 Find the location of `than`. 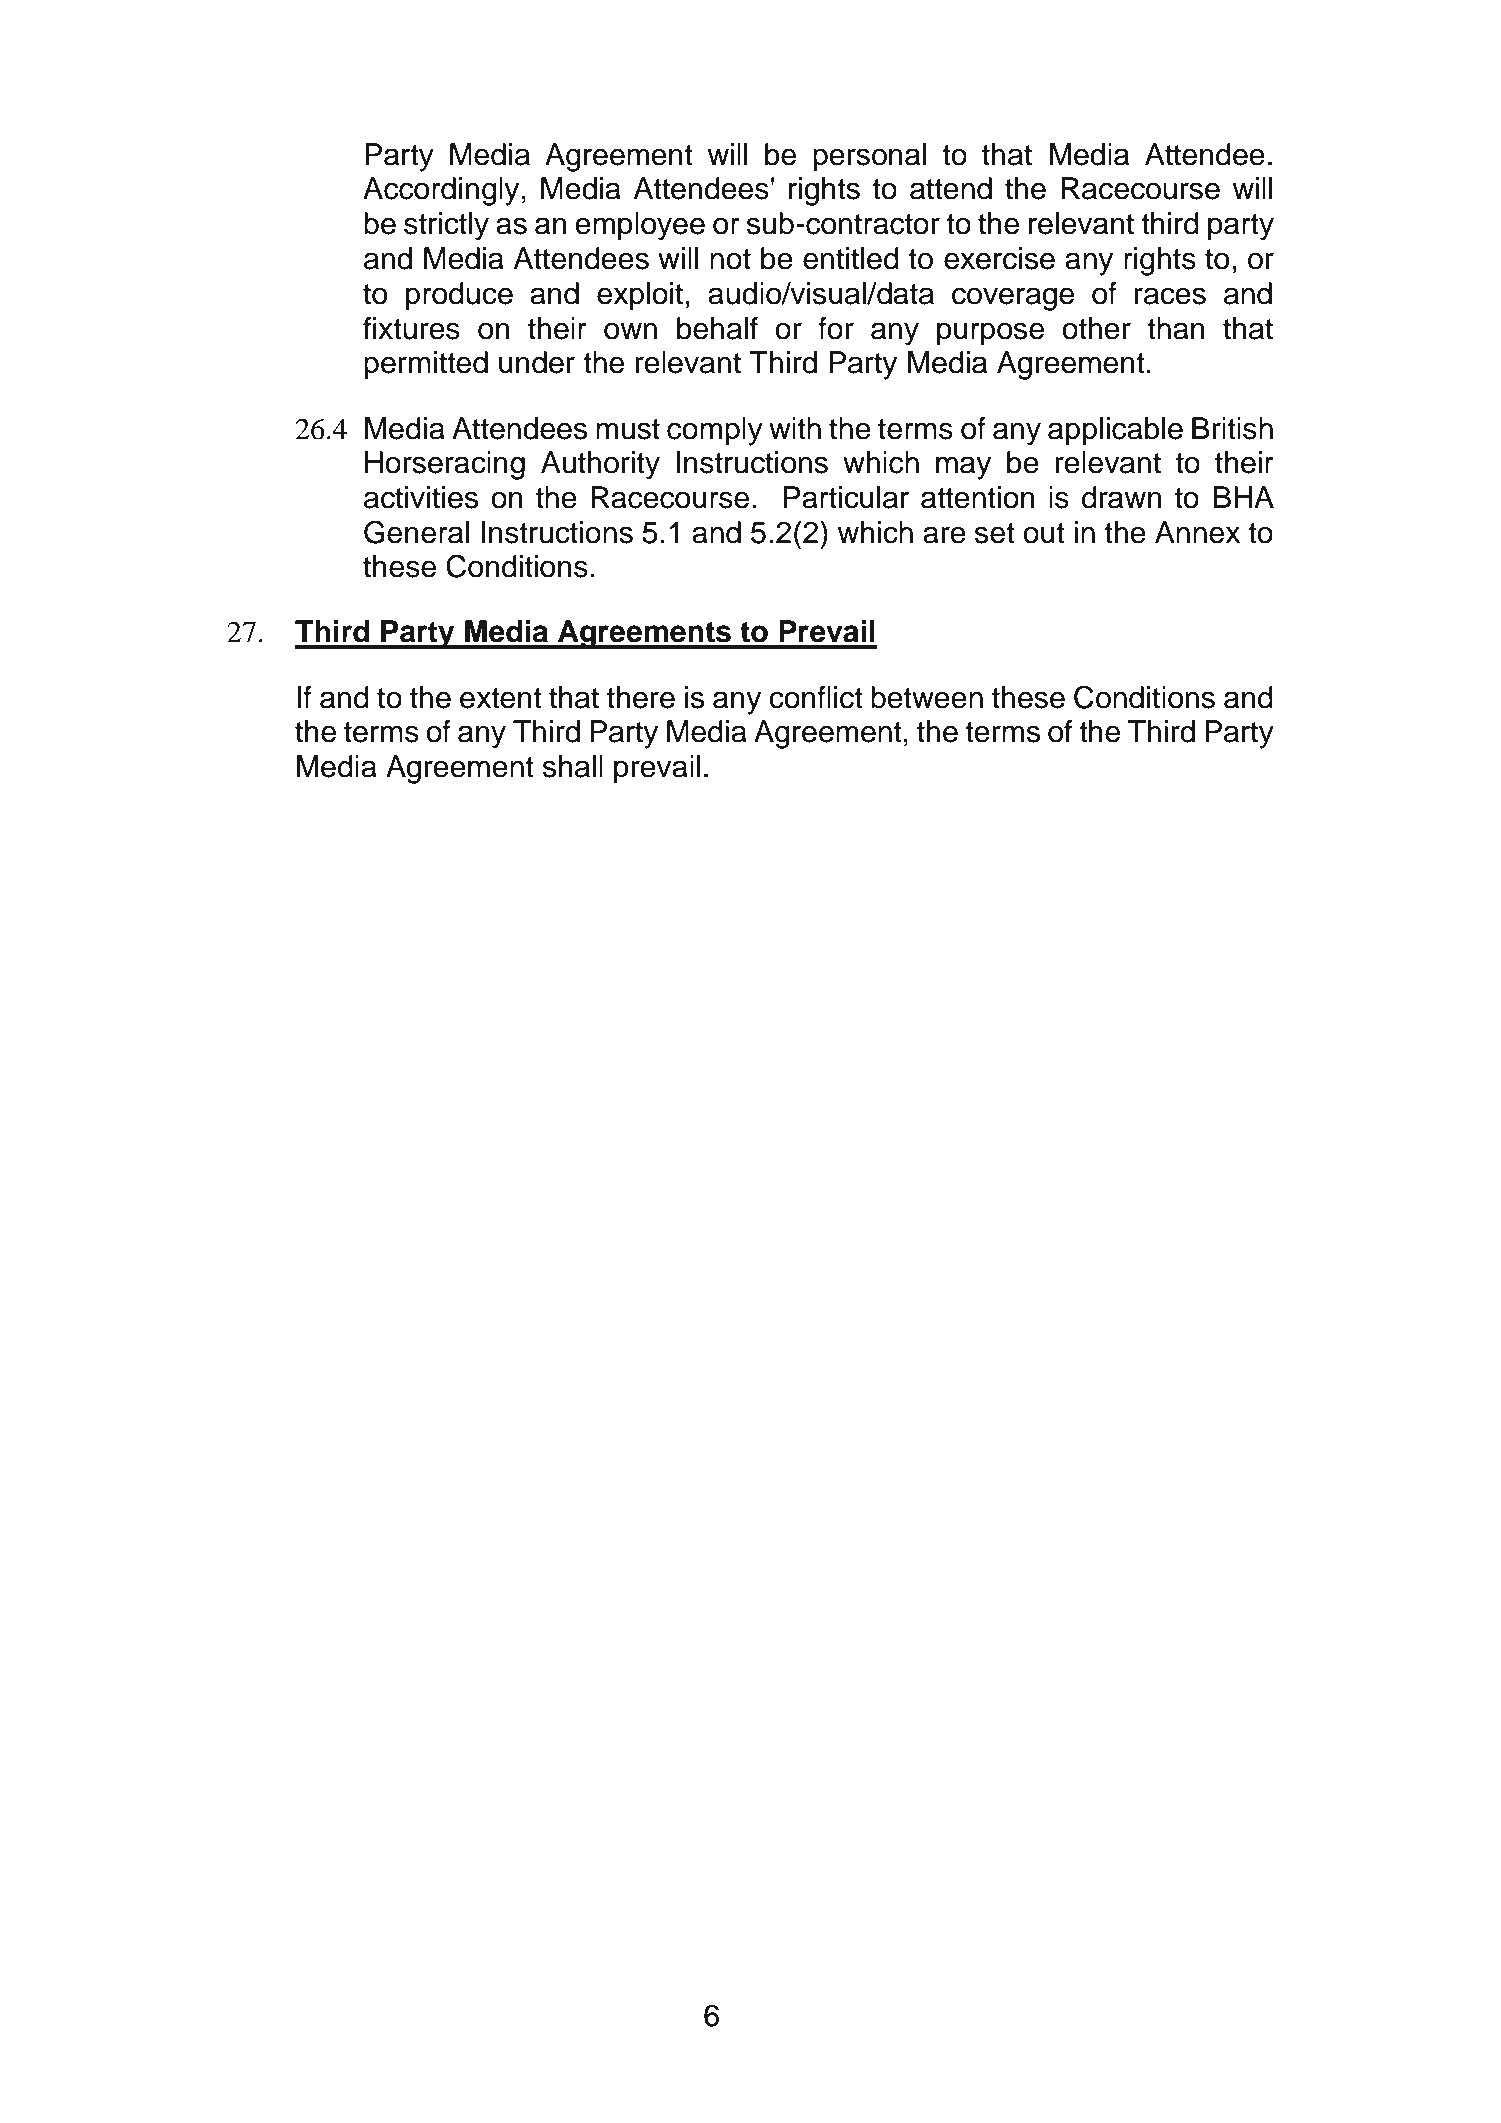

than is located at coordinates (1176, 328).
